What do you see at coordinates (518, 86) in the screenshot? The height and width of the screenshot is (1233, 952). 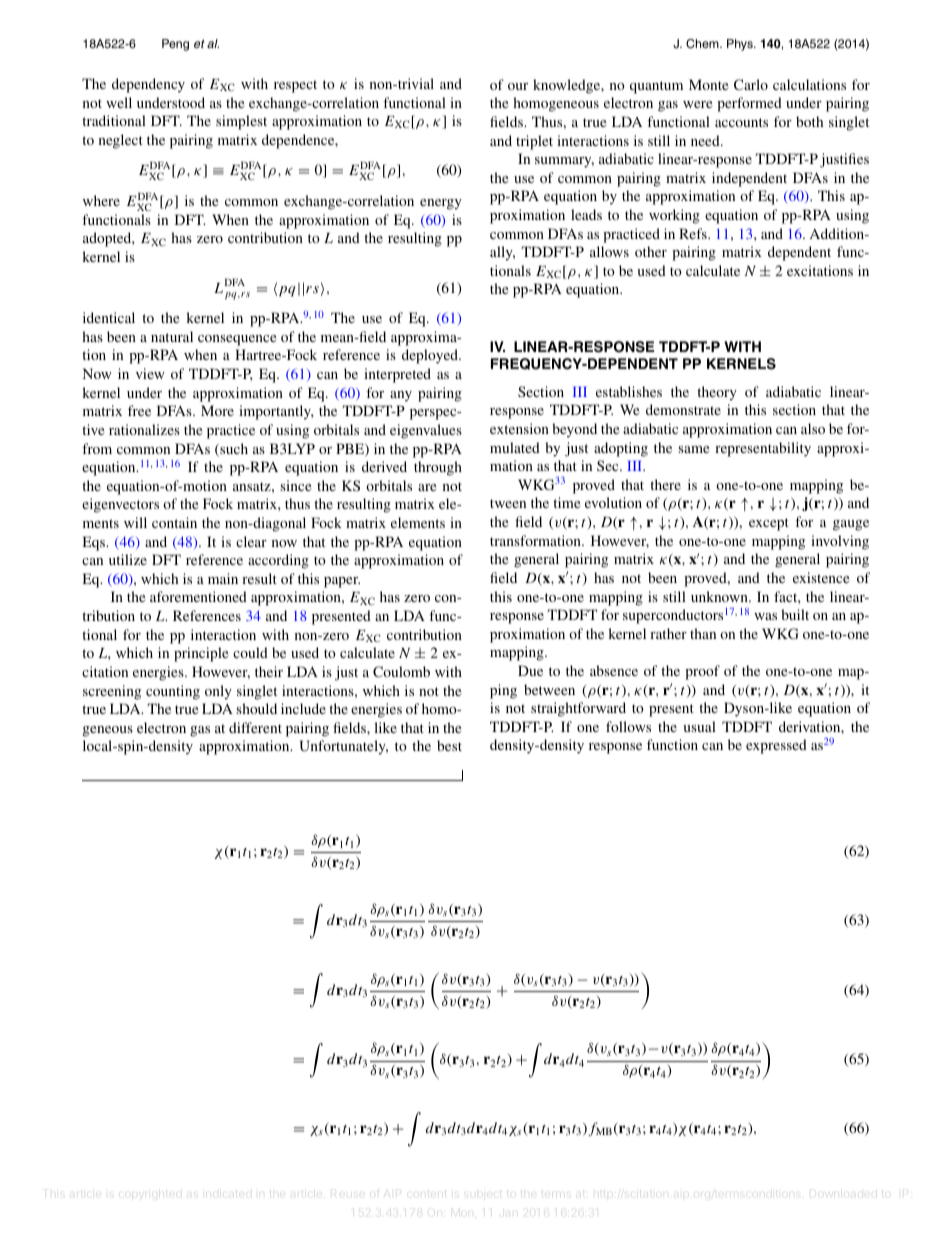 I see `our` at bounding box center [518, 86].
